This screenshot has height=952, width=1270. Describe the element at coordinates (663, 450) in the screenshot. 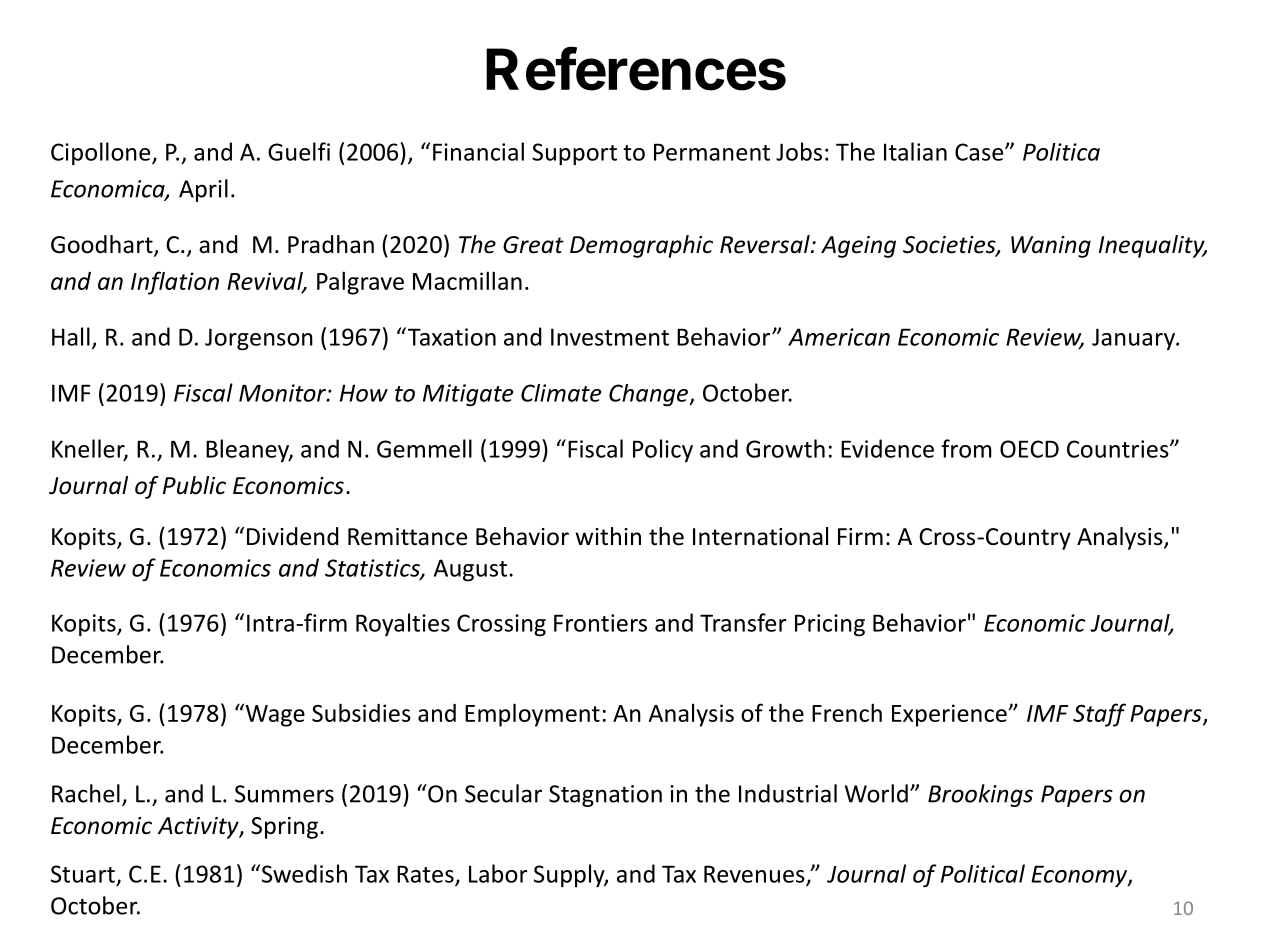

I see `Policy` at that location.
